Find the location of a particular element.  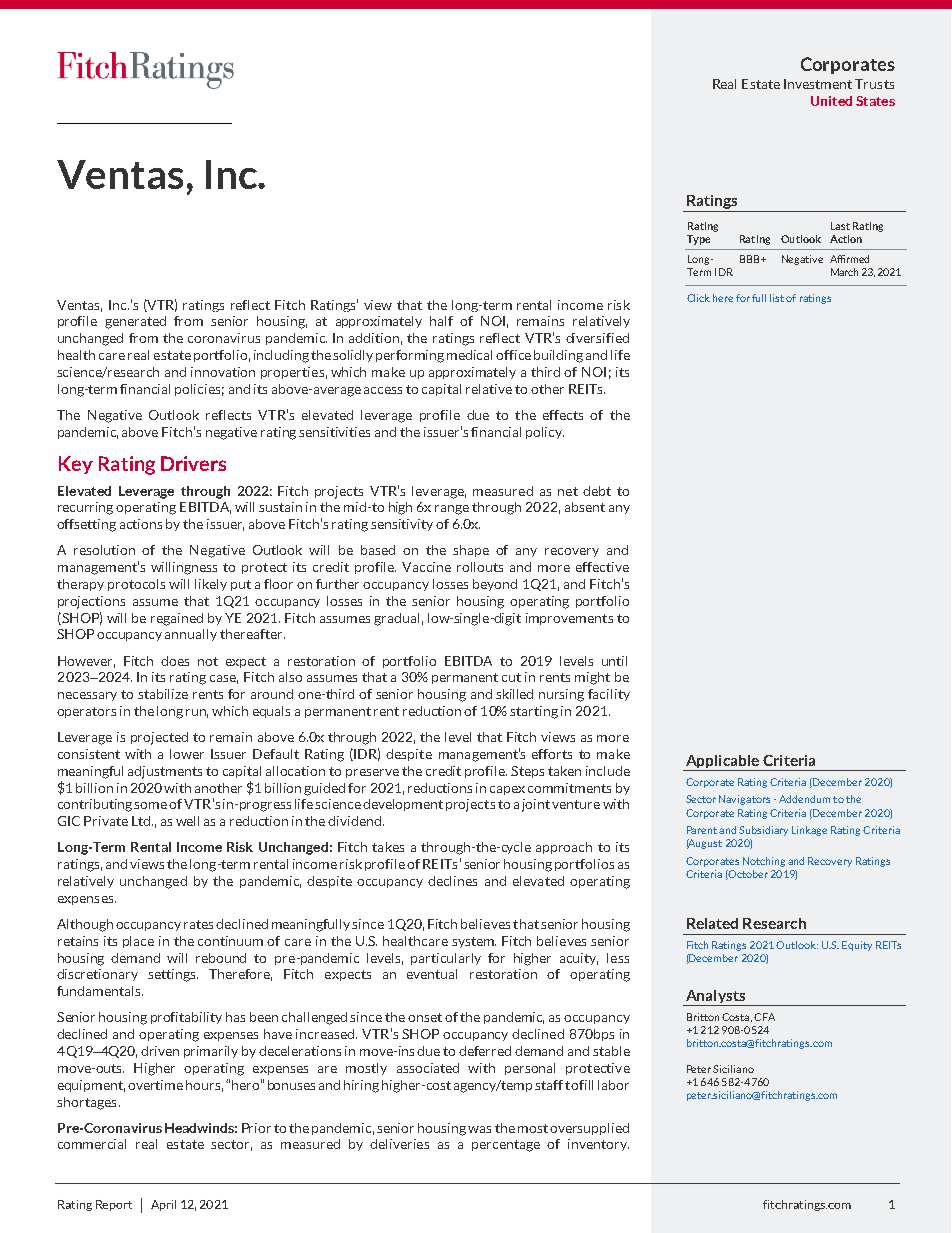

cut is located at coordinates (511, 677).
